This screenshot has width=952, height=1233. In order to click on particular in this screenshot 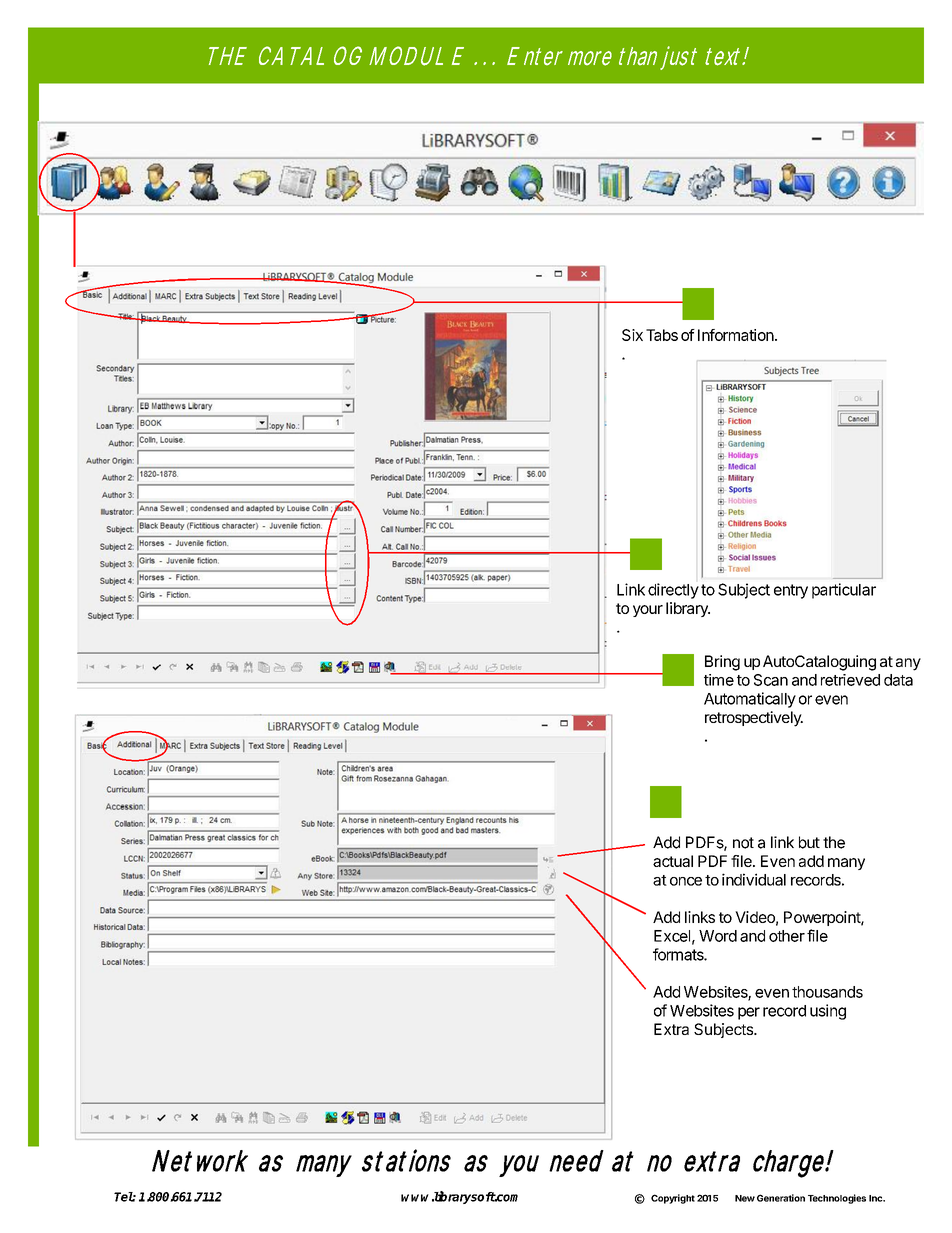, I will do `click(844, 591)`.
